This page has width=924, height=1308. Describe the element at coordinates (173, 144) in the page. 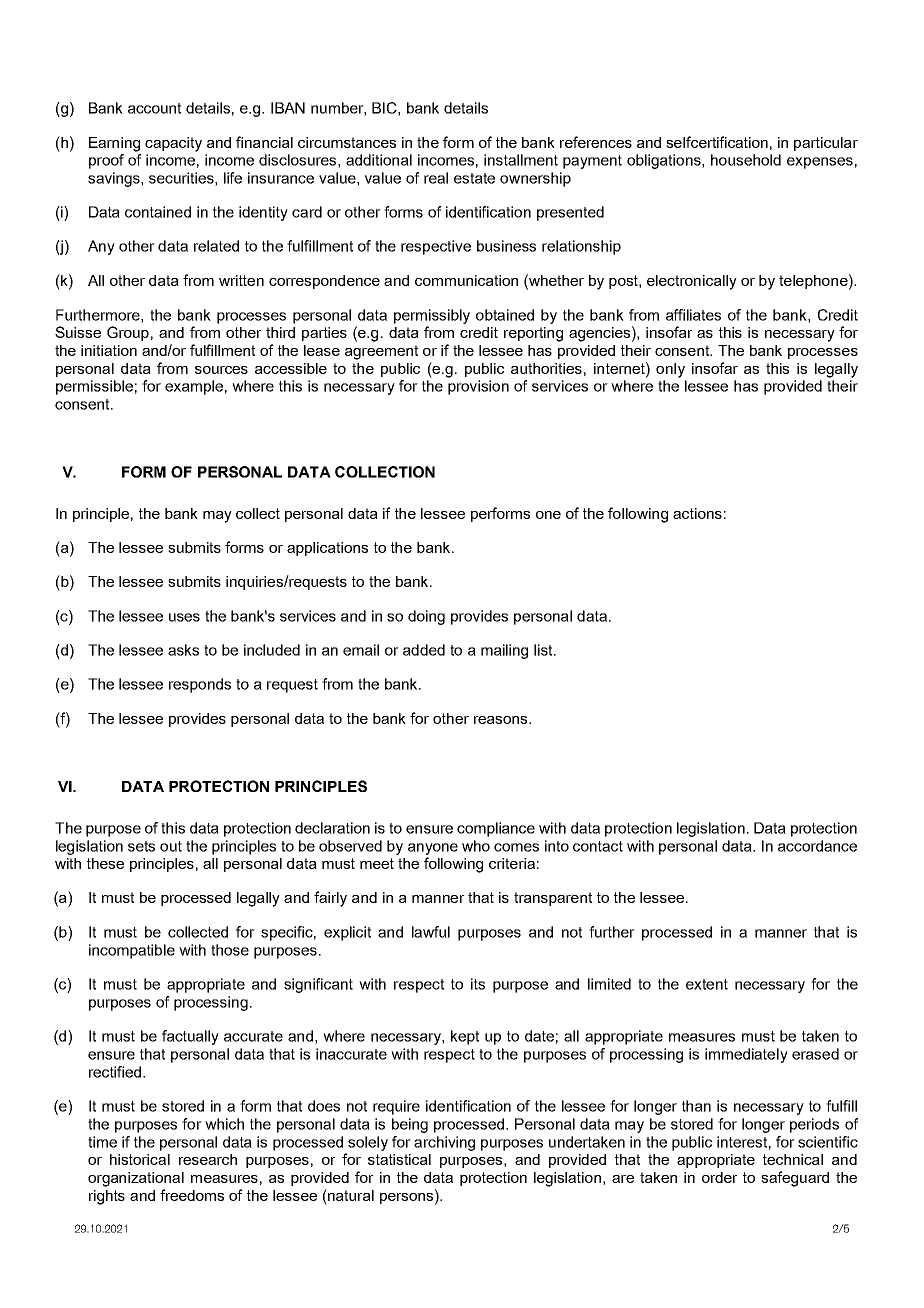

I see `capacity` at that location.
